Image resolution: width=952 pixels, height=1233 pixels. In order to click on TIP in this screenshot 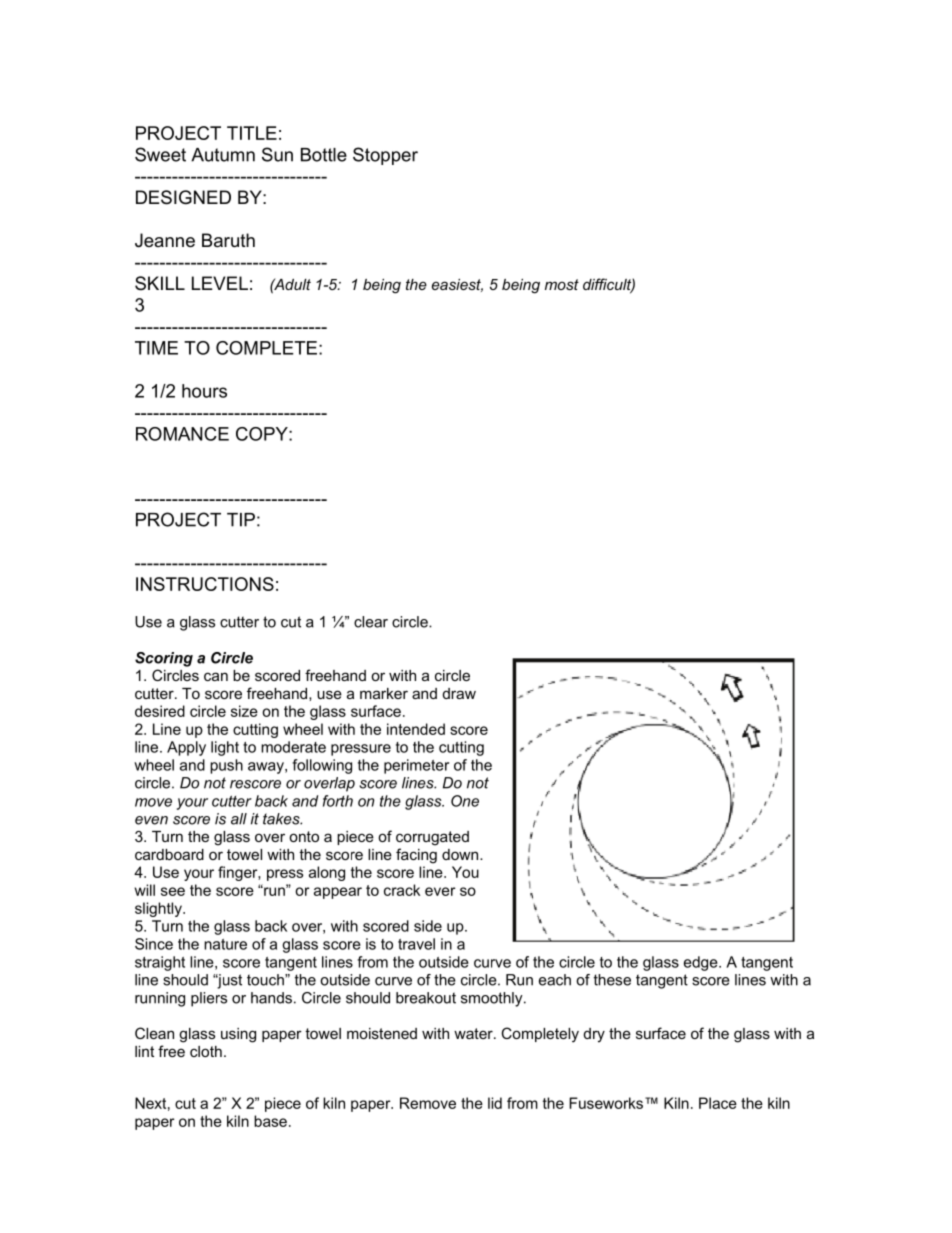, I will do `click(241, 520)`.
